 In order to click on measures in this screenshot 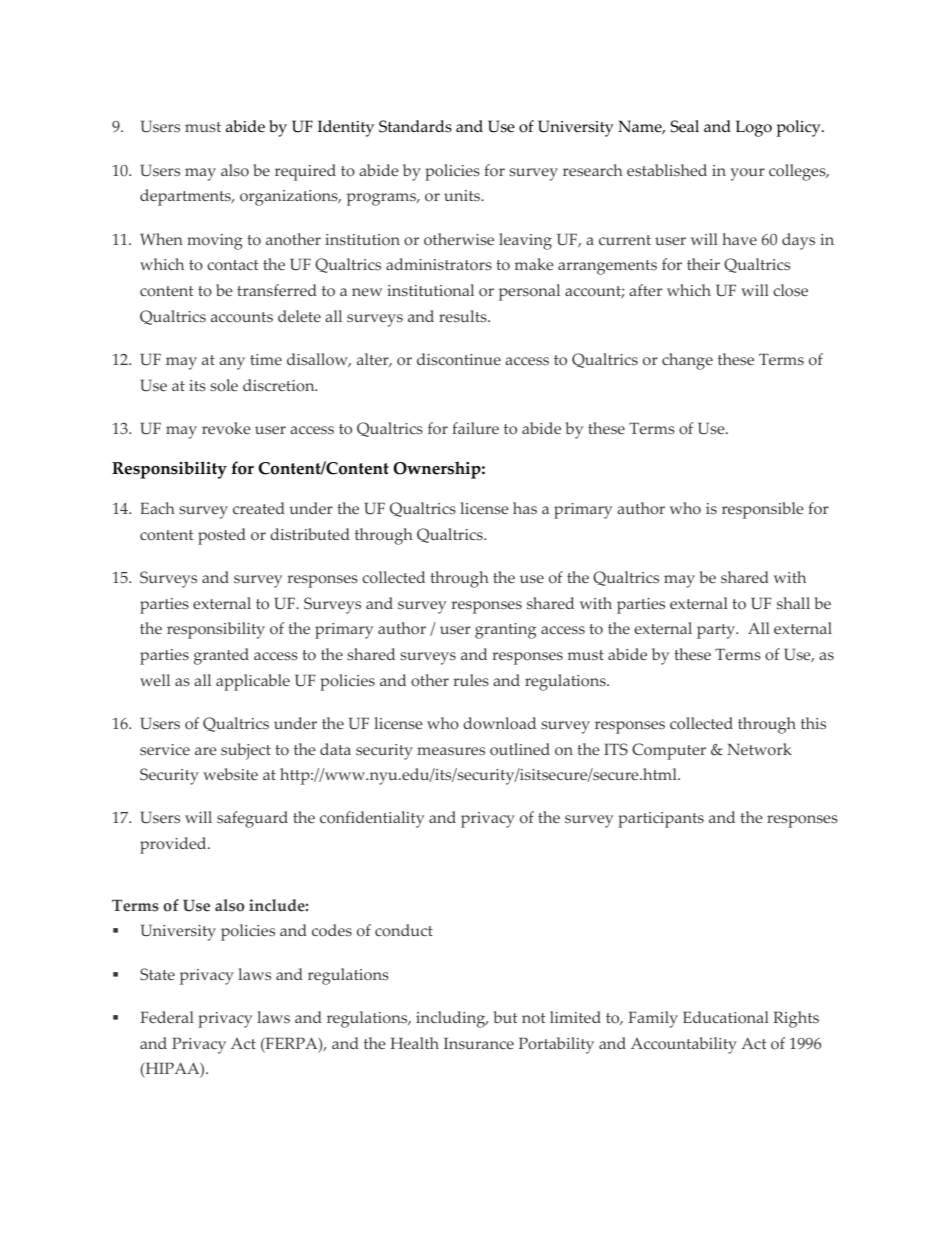, I will do `click(451, 751)`.
